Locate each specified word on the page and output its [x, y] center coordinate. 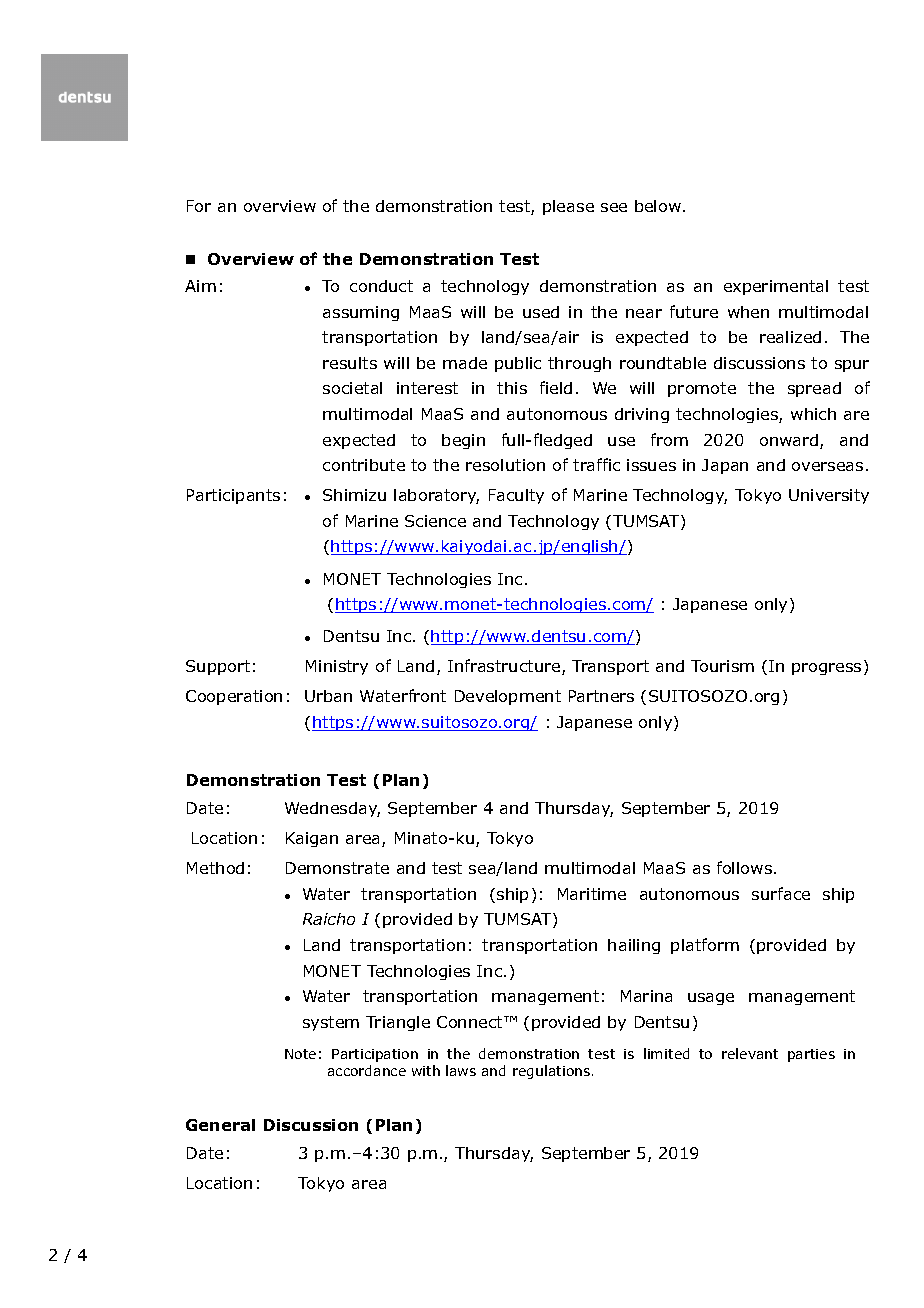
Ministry [337, 667]
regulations [553, 1072]
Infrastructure [505, 667]
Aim [200, 286]
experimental [776, 287]
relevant [750, 1053]
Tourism [722, 666]
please [568, 207]
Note [300, 1054]
